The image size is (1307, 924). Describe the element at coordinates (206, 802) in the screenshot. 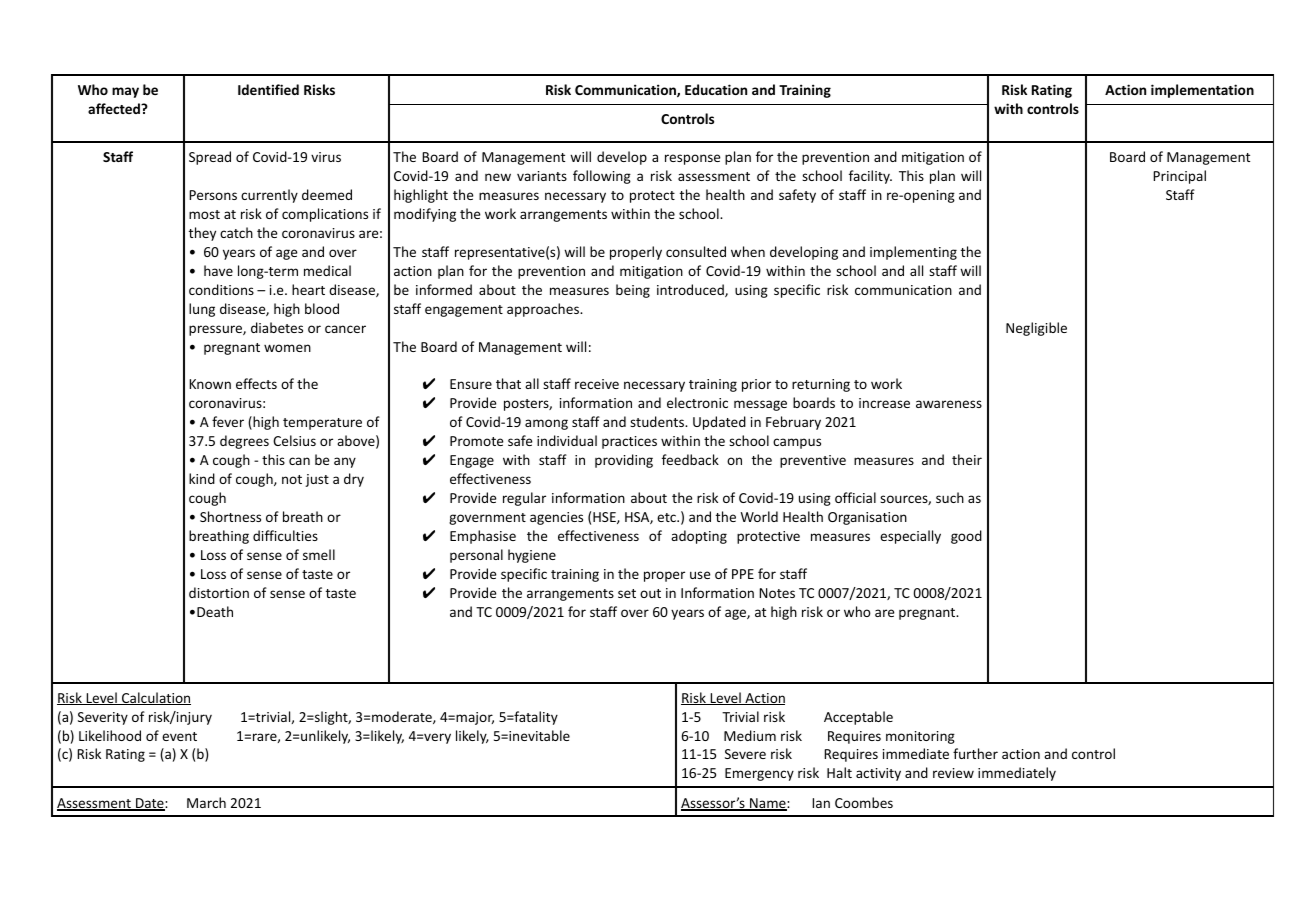

I see `March` at that location.
